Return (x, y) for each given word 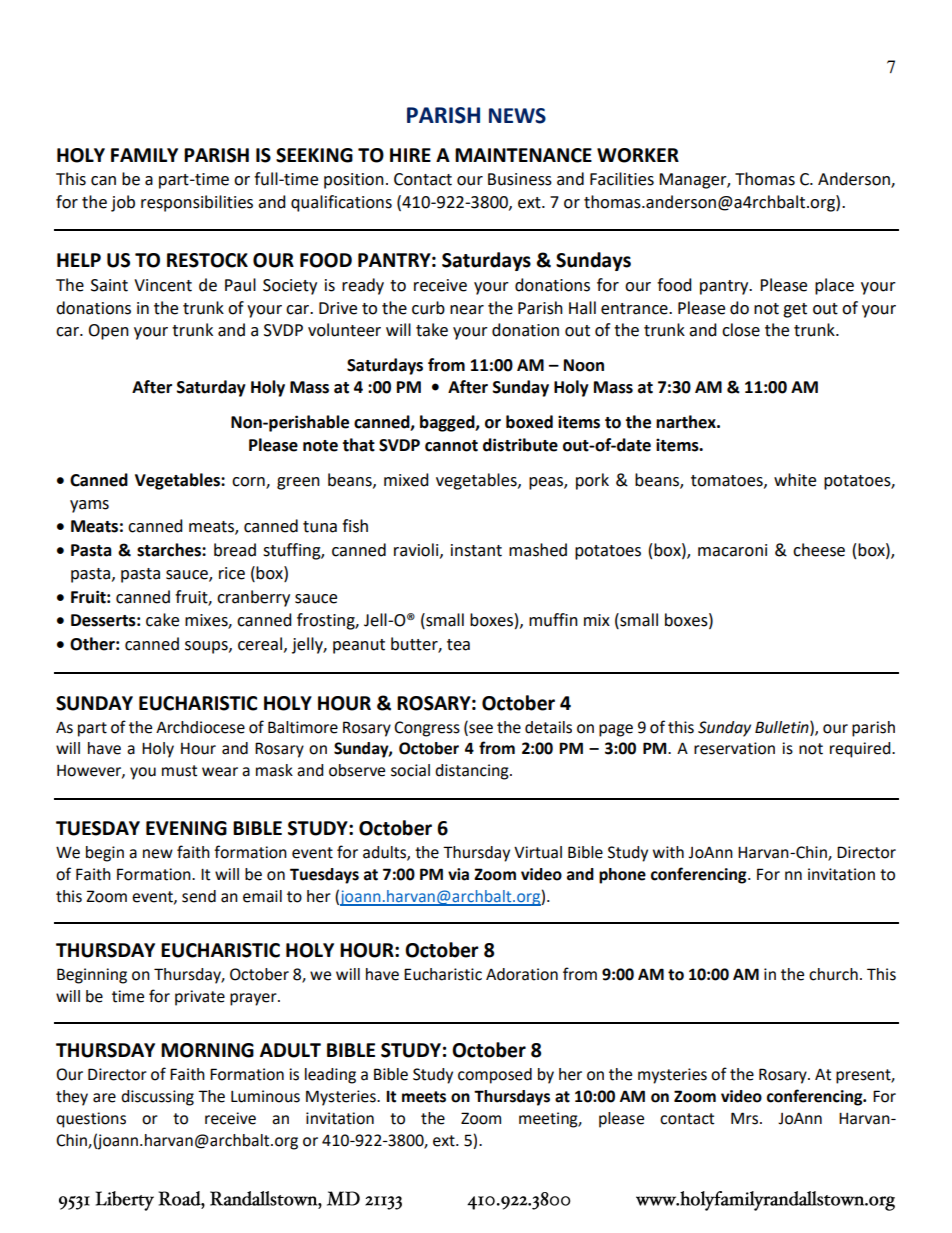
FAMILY (144, 155)
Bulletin (783, 727)
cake (162, 620)
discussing (157, 1098)
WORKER (638, 155)
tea (458, 645)
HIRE (410, 155)
